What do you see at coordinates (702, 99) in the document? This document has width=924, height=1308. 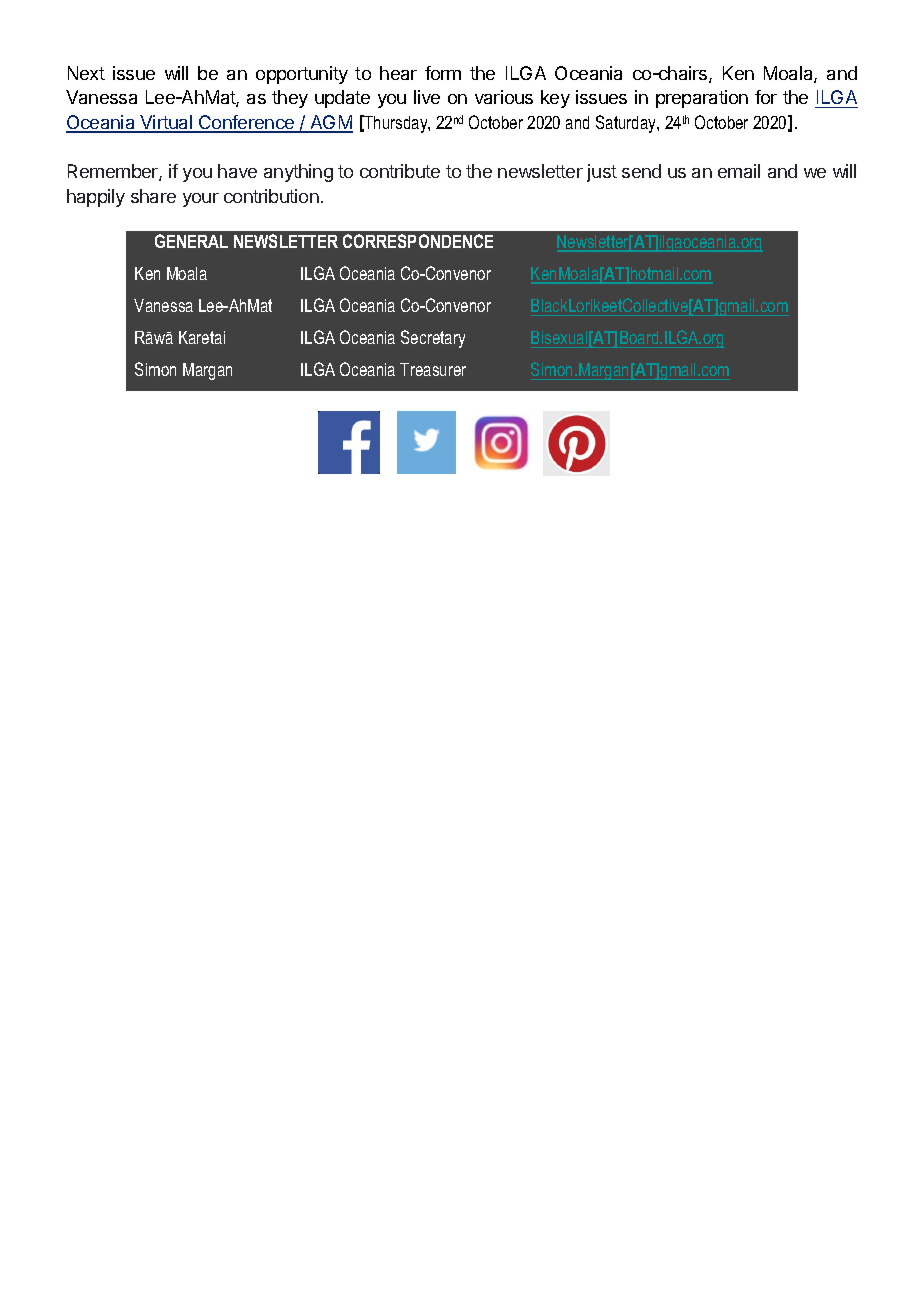 I see `preparation` at bounding box center [702, 99].
